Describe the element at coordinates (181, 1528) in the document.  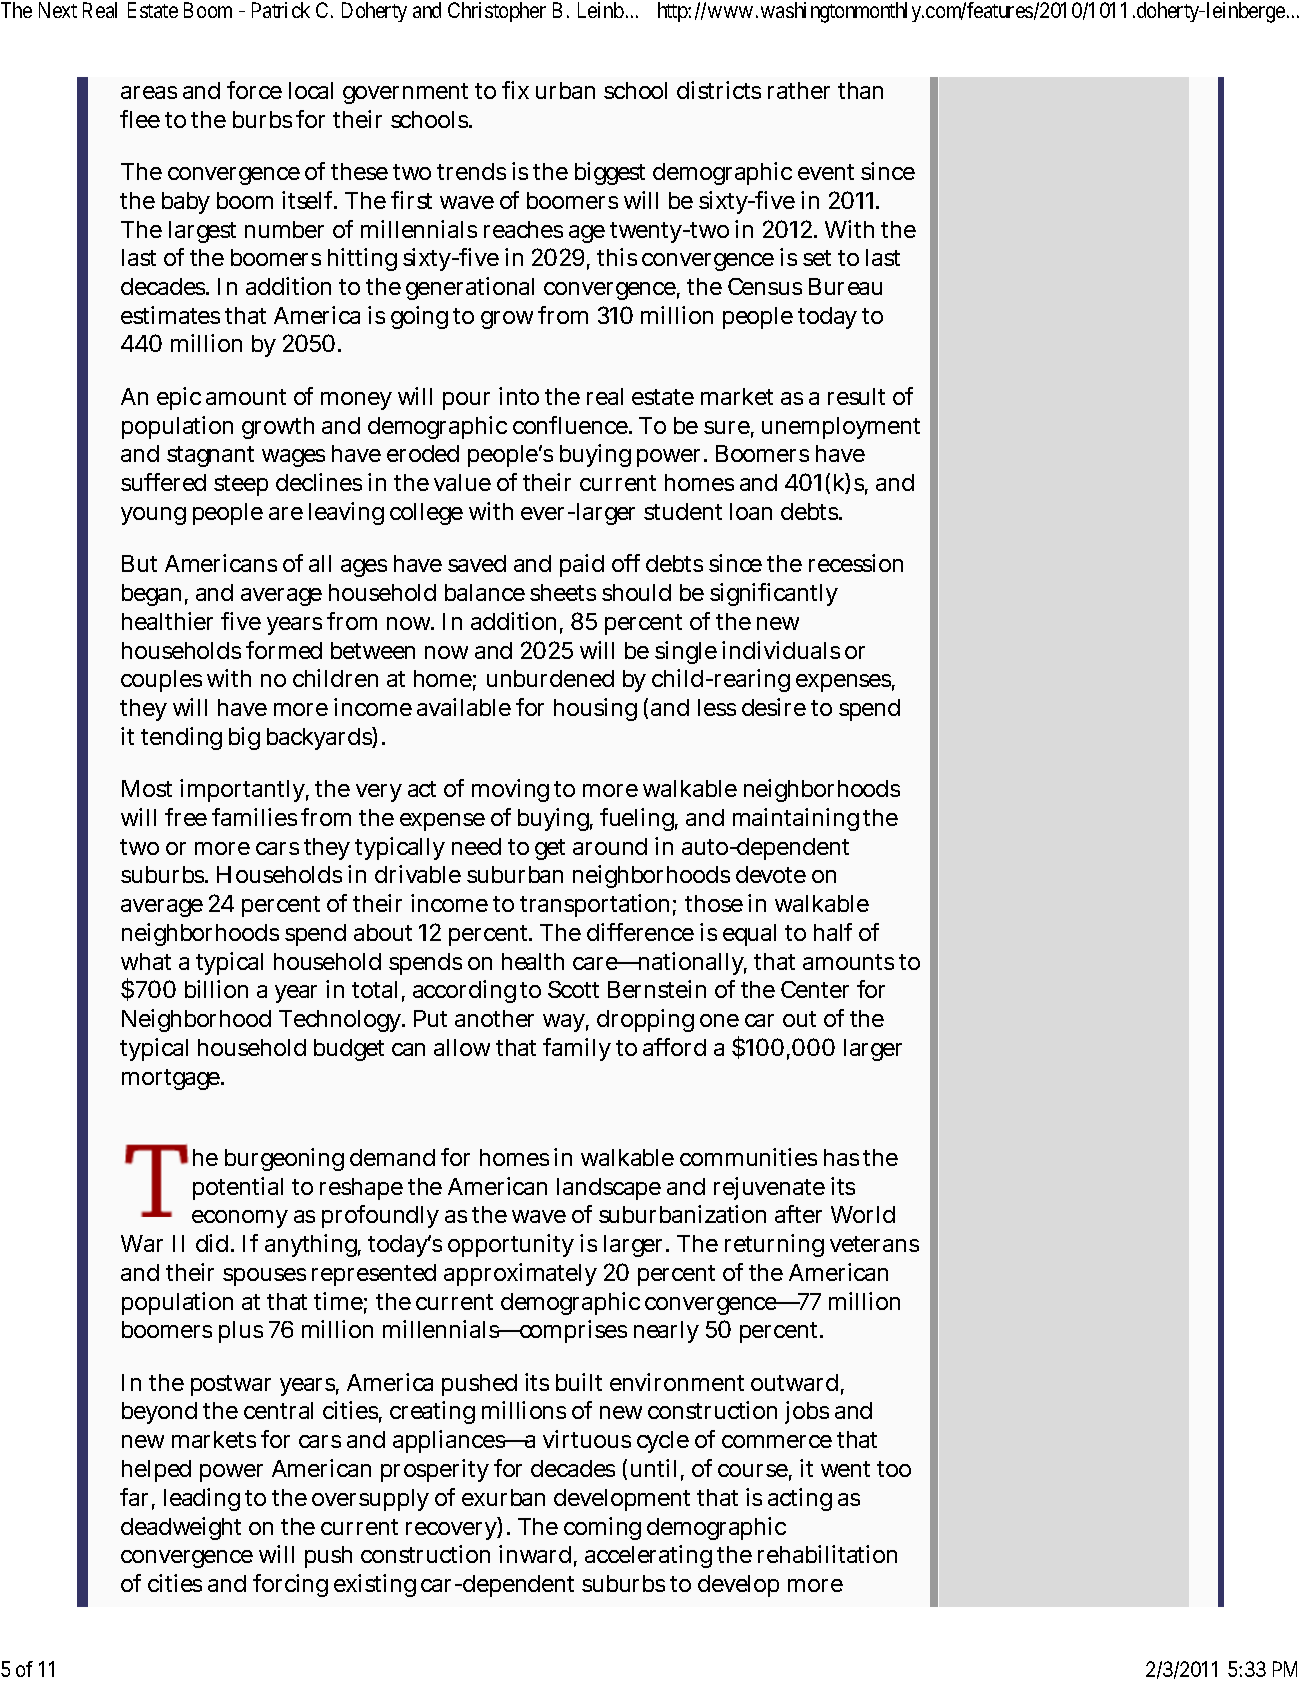
I see `deadweight` at that location.
